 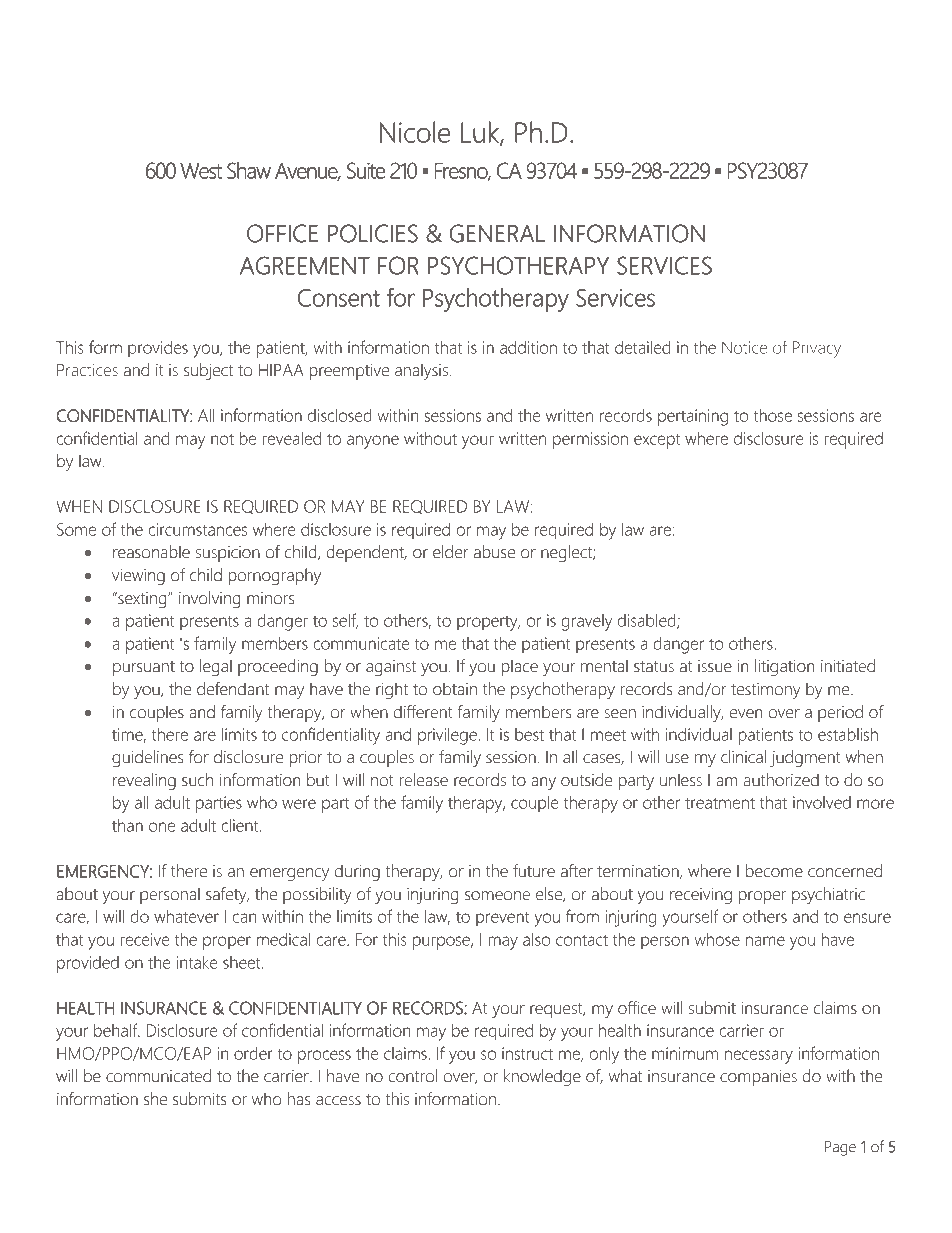 What do you see at coordinates (758, 1078) in the screenshot?
I see `companies` at bounding box center [758, 1078].
